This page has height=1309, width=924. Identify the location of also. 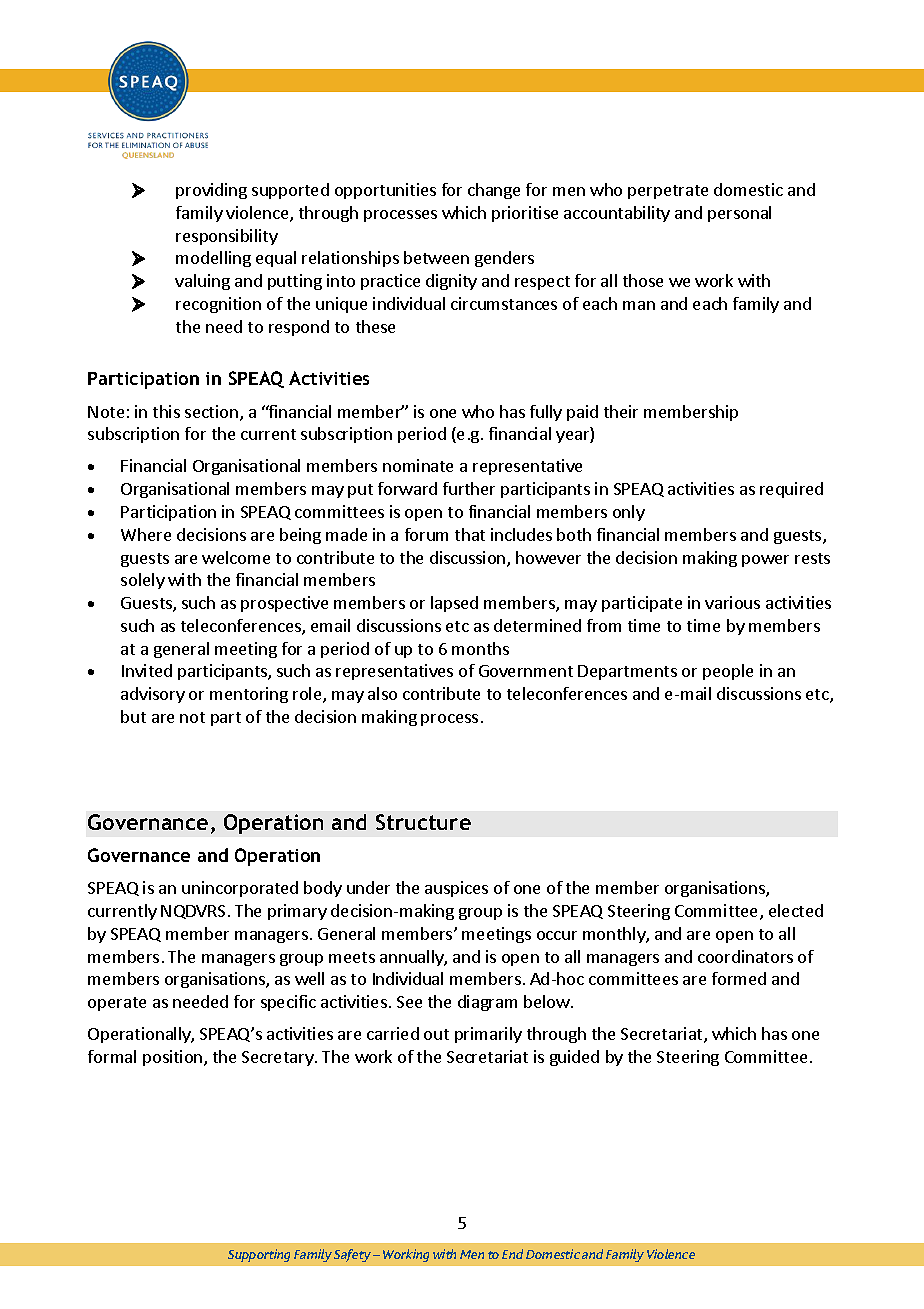
(382, 693).
